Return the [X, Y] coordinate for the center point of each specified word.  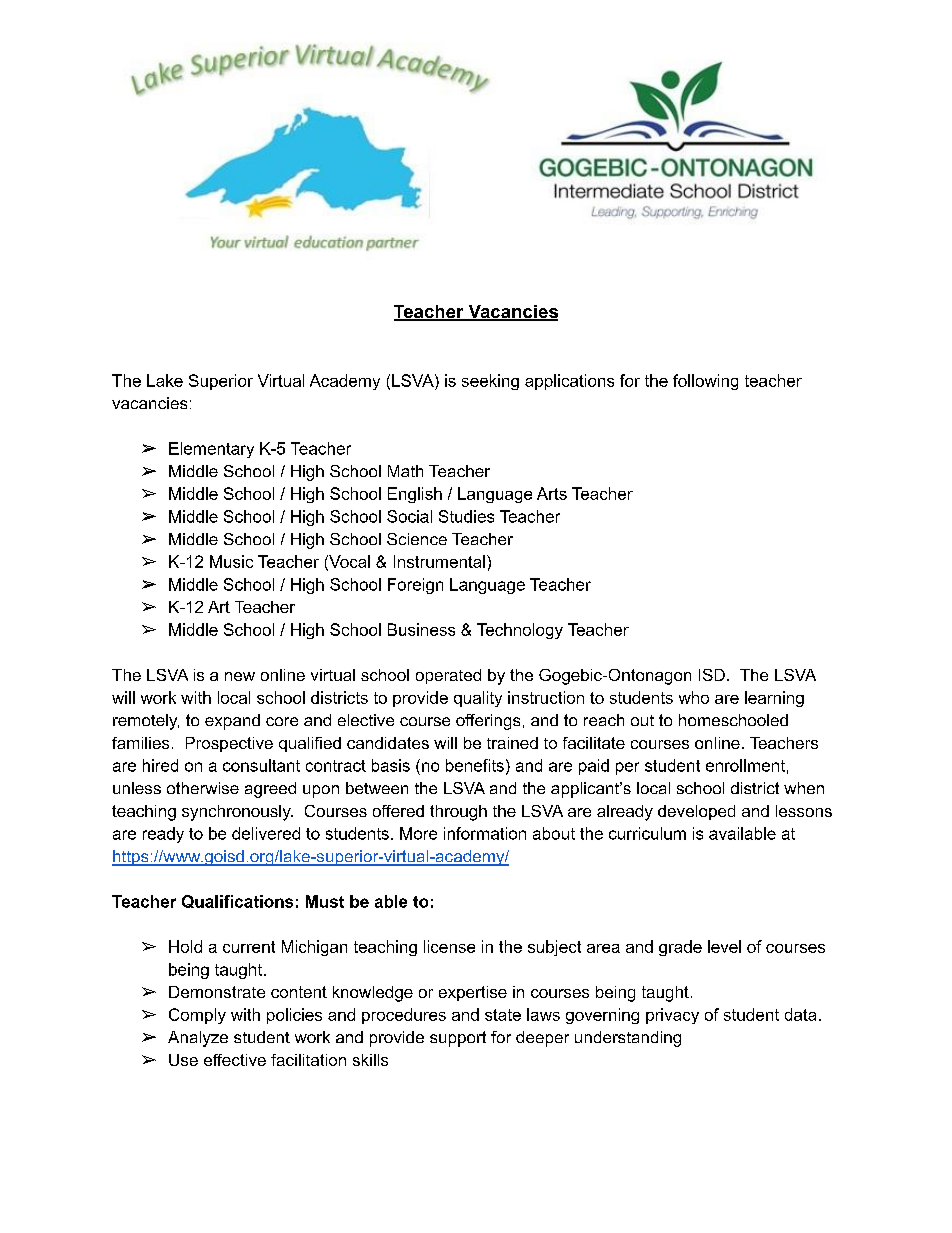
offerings [488, 722]
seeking [490, 382]
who [694, 697]
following [705, 382]
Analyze [198, 1039]
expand [232, 722]
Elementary [211, 450]
